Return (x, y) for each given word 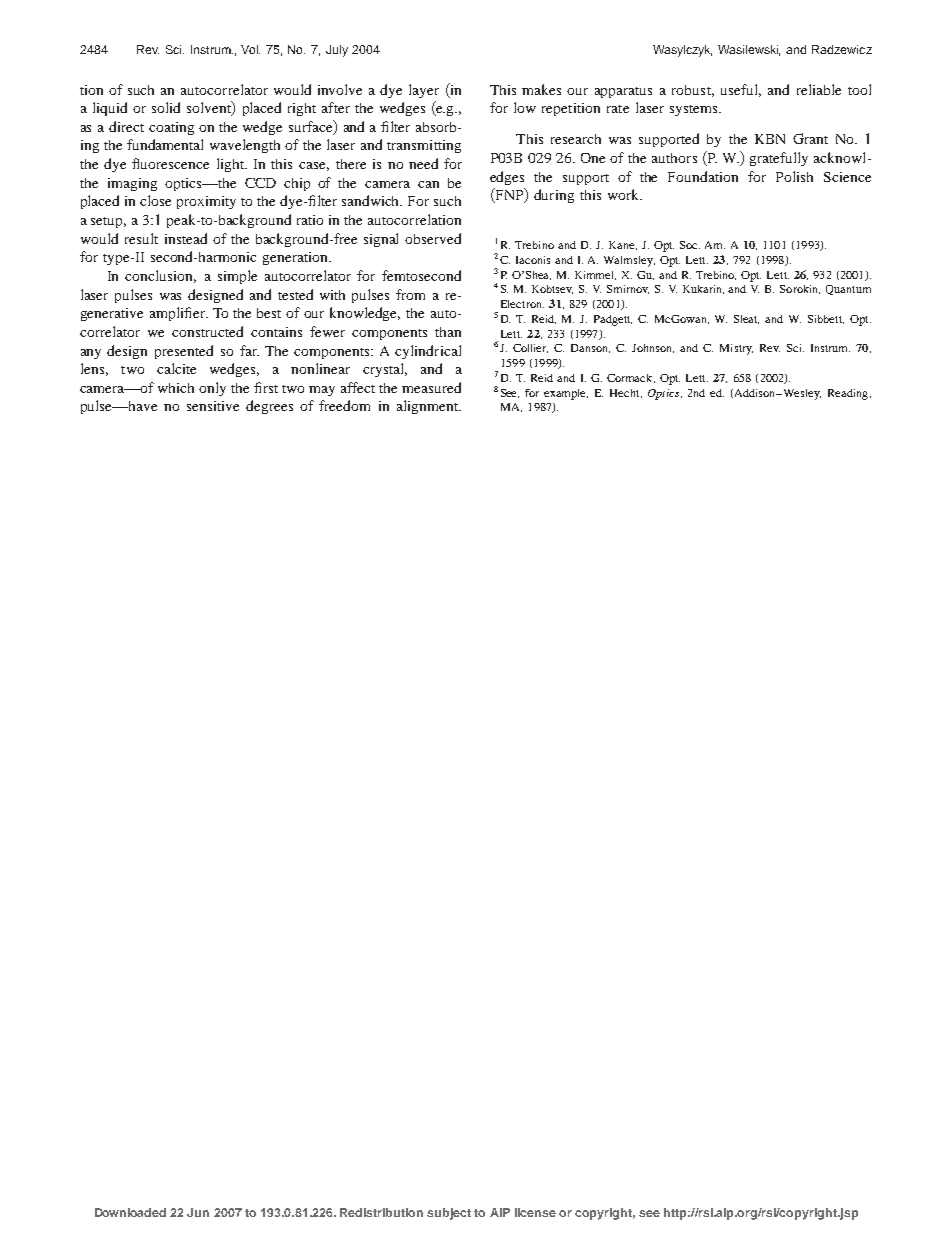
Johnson (653, 348)
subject (449, 1214)
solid (166, 107)
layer (424, 91)
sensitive (213, 406)
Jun (198, 1212)
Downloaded (130, 1212)
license (535, 1212)
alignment (429, 407)
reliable (819, 89)
